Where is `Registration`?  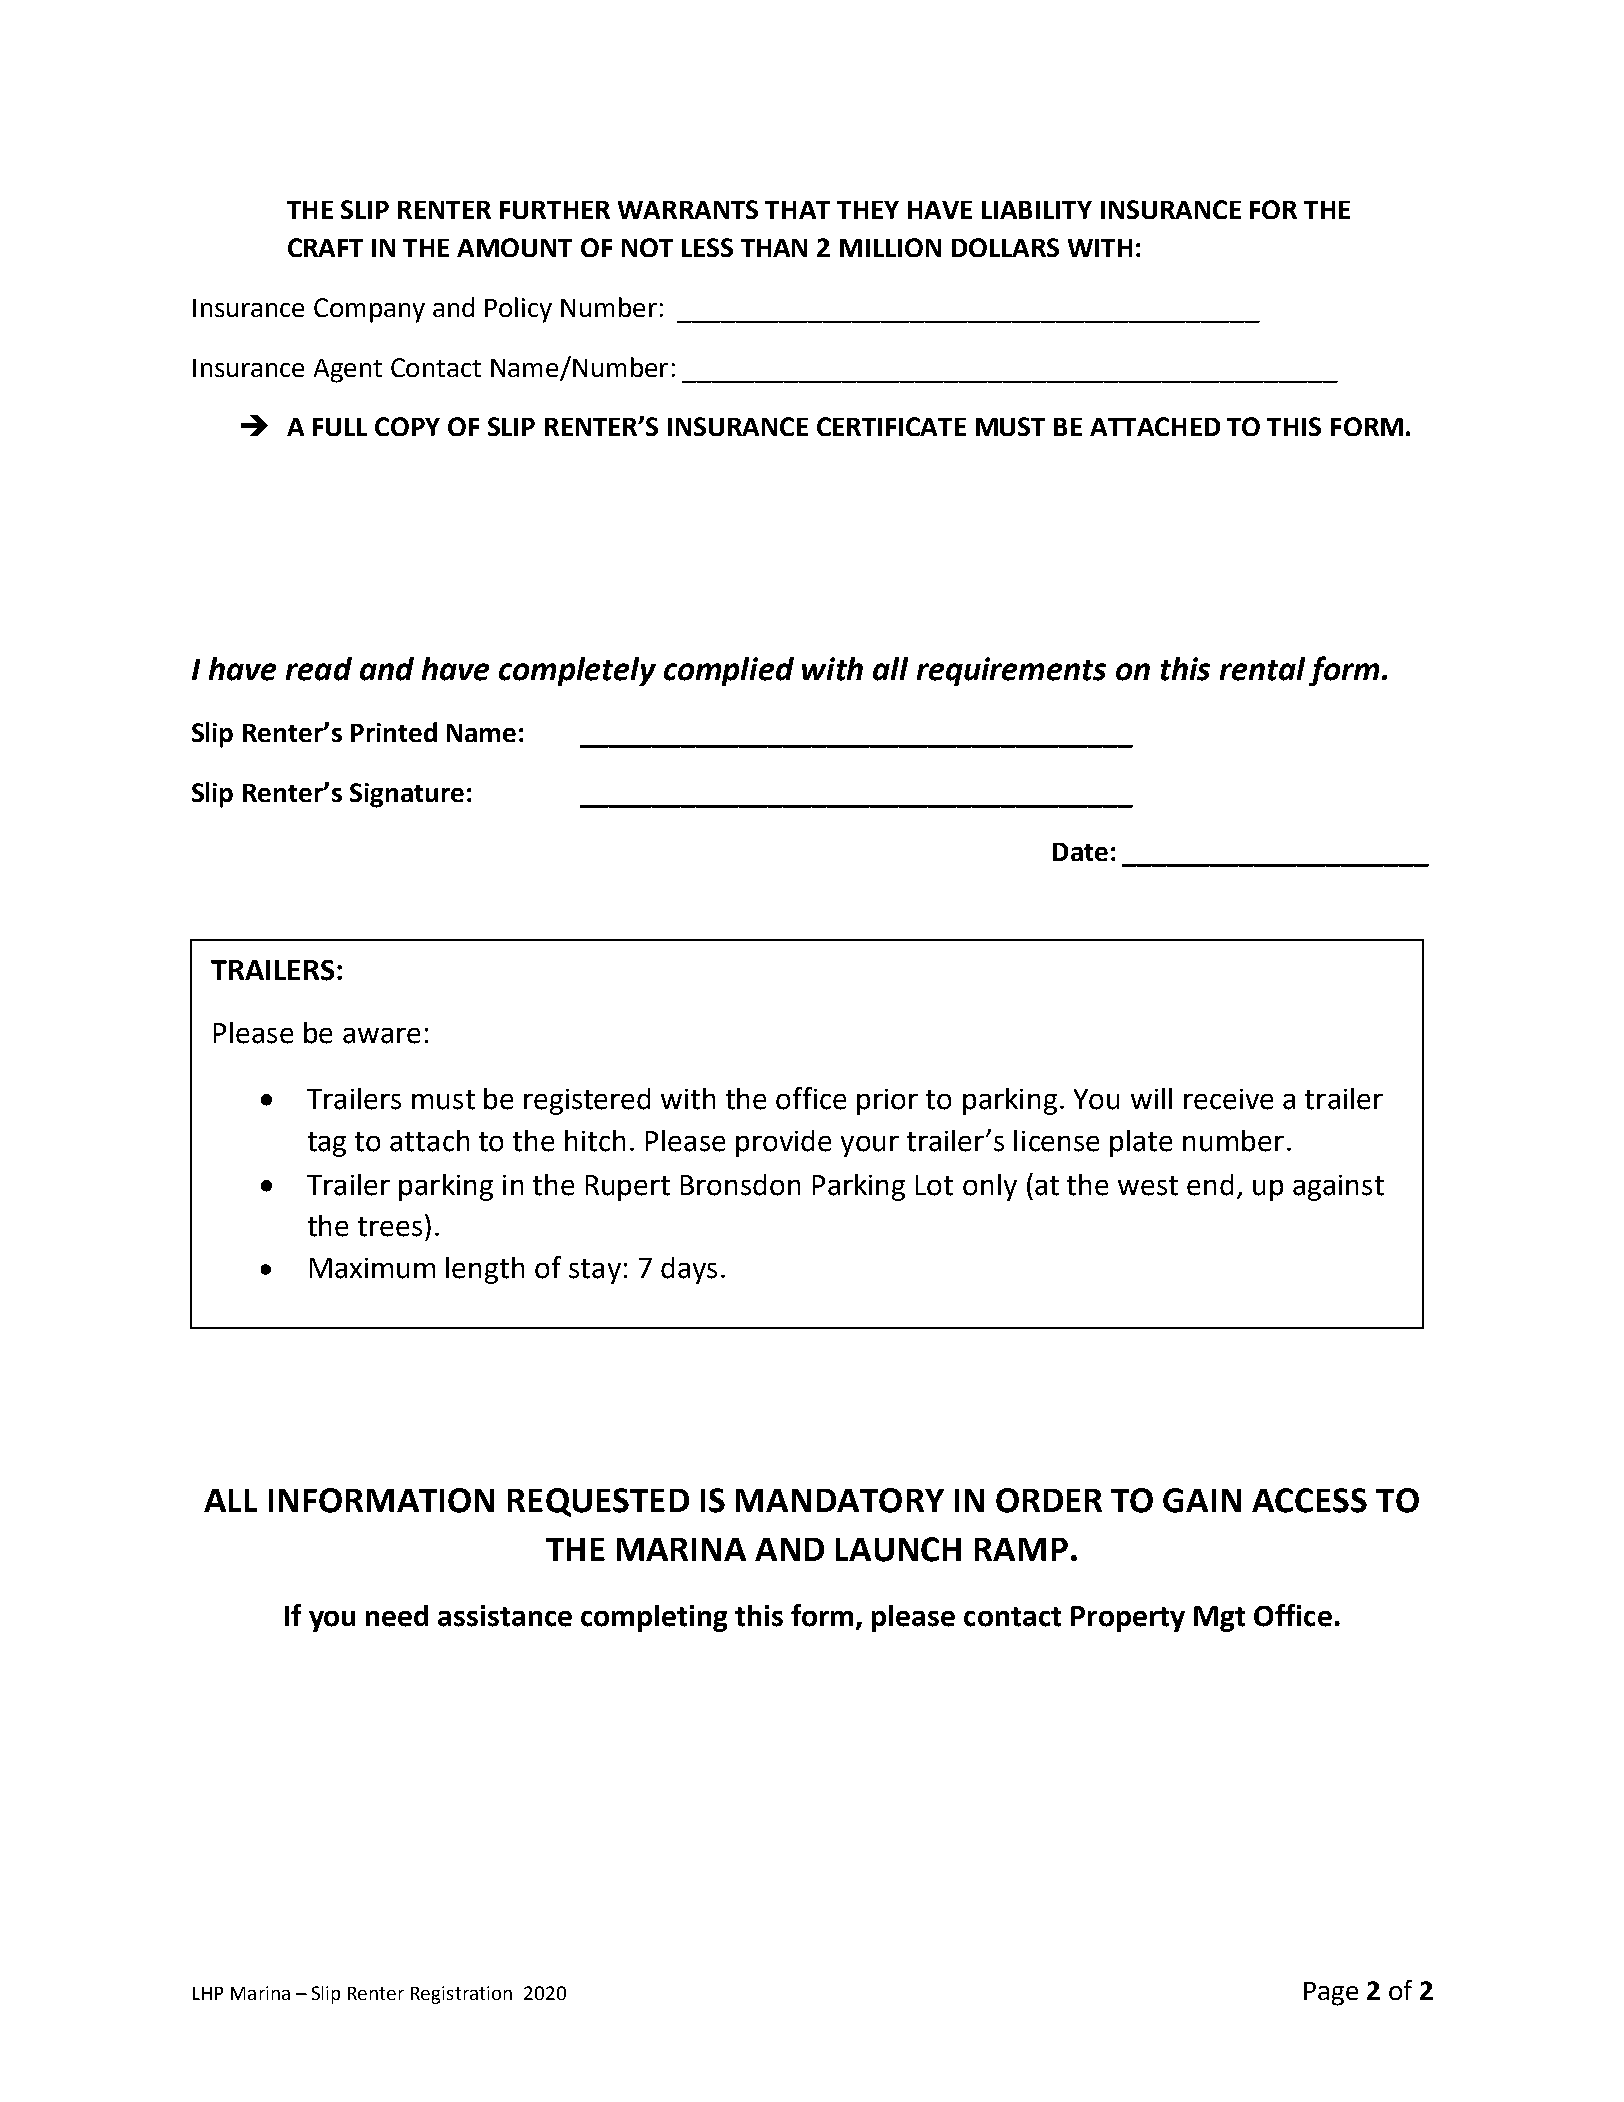
Registration is located at coordinates (461, 1995).
